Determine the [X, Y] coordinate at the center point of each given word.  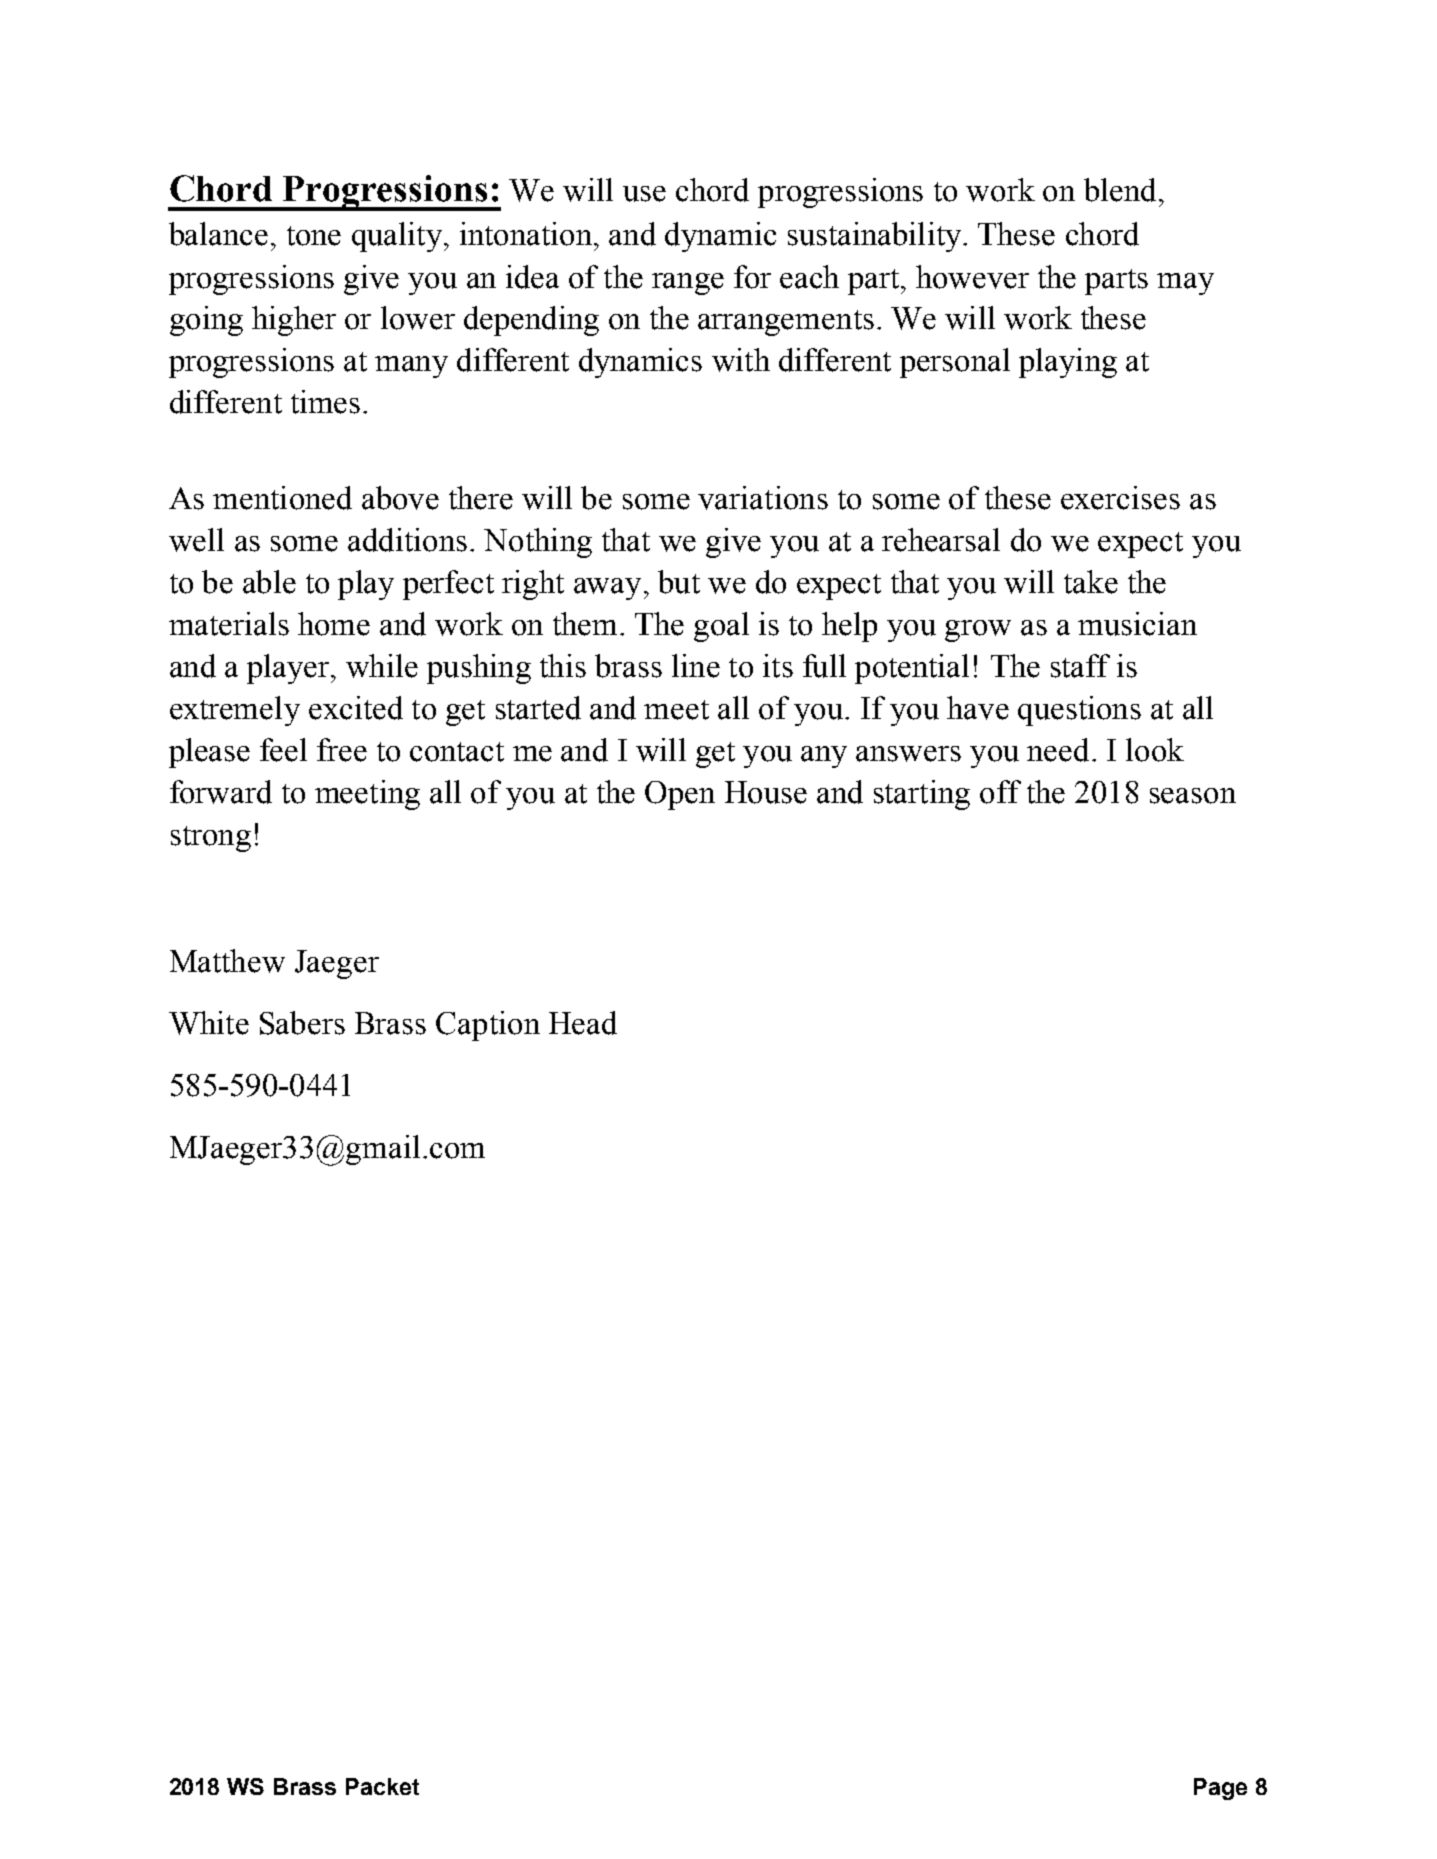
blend [1120, 190]
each [809, 277]
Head [583, 1023]
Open [680, 795]
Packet [382, 1786]
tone [314, 236]
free [342, 750]
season [1193, 796]
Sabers [302, 1023]
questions [1079, 711]
